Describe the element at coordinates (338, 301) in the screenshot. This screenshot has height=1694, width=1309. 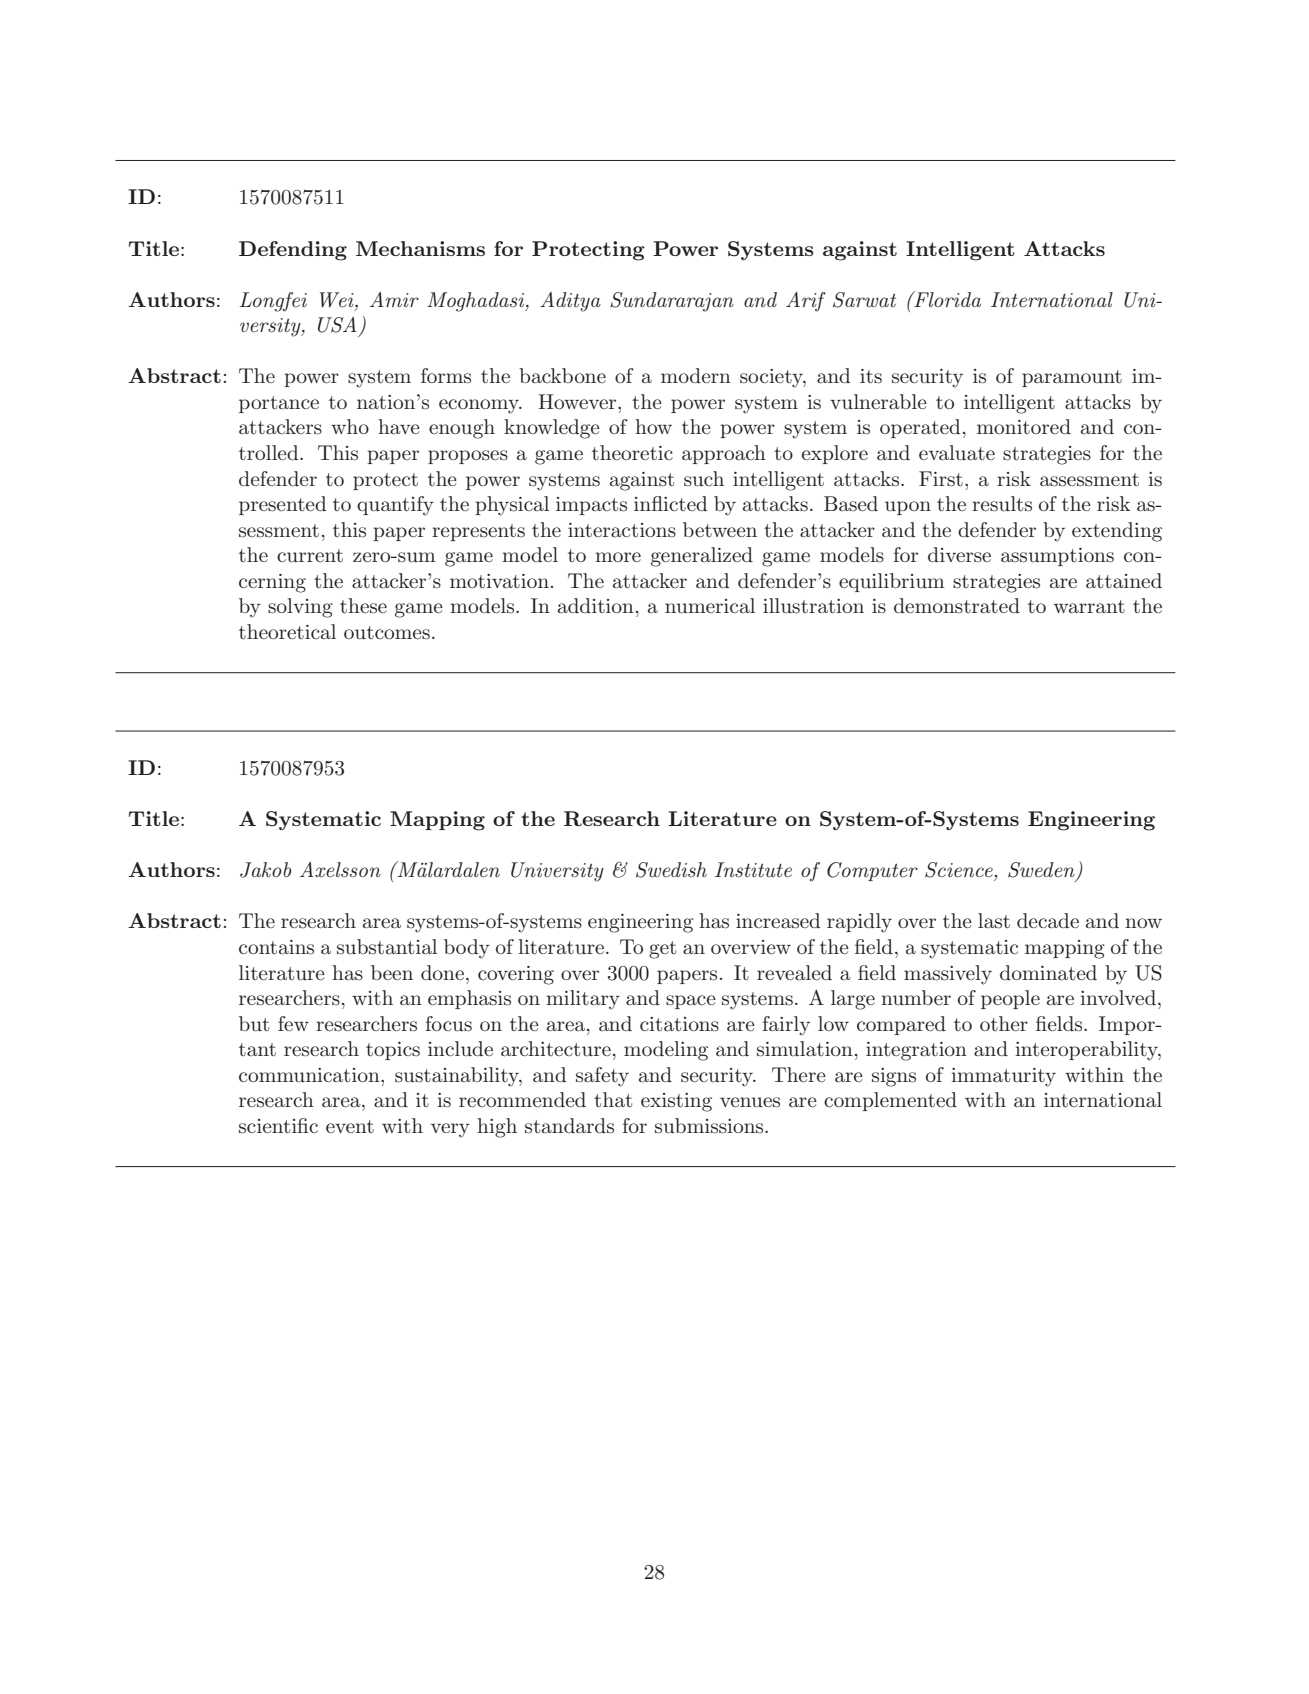
I see `Wei` at that location.
